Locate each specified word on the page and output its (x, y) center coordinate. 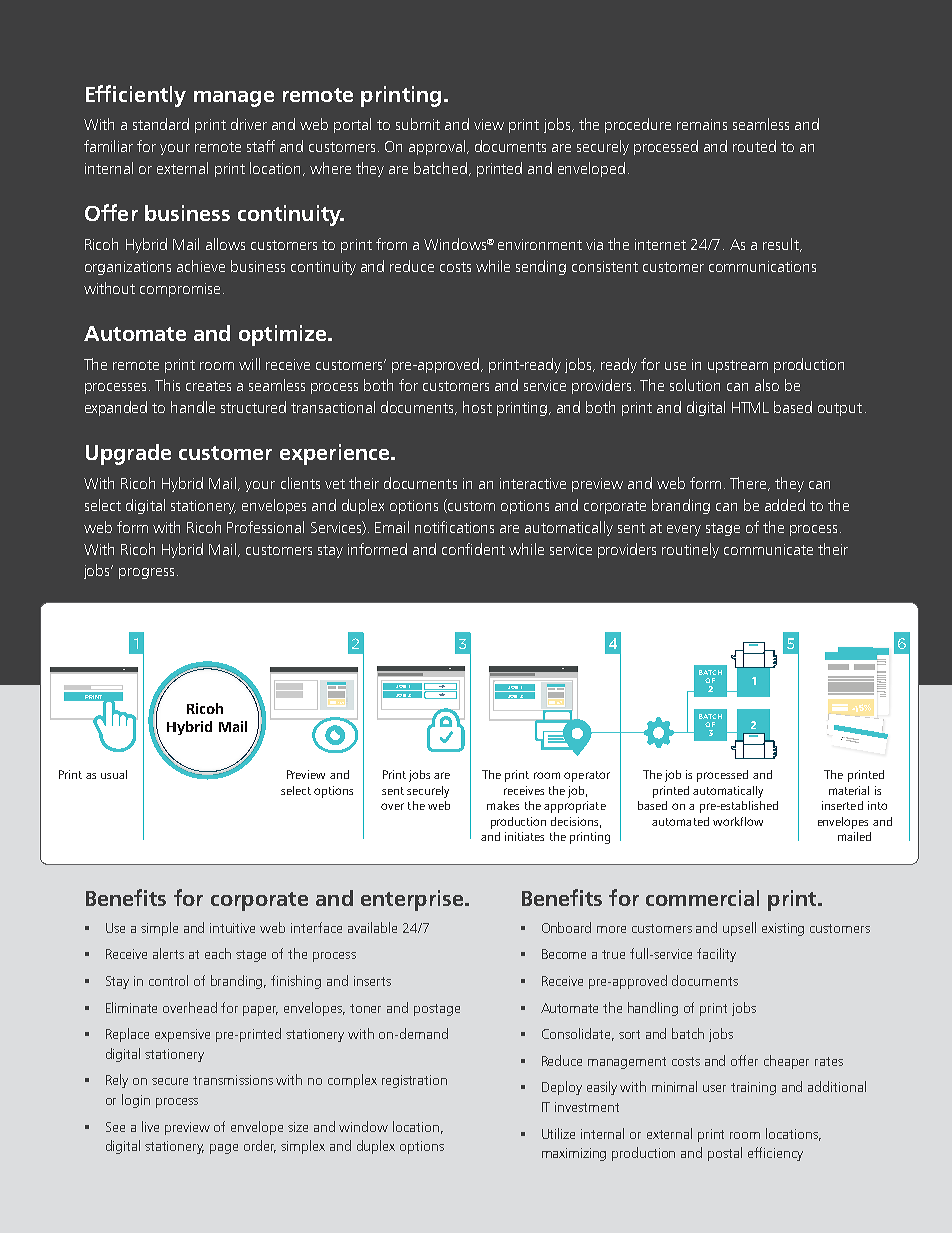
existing (783, 929)
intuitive (232, 928)
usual (114, 774)
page (224, 1149)
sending (541, 267)
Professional (265, 527)
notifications (454, 527)
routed (754, 146)
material (849, 790)
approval (437, 147)
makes (503, 805)
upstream (738, 366)
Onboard (566, 927)
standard (161, 124)
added (785, 505)
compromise (180, 290)
